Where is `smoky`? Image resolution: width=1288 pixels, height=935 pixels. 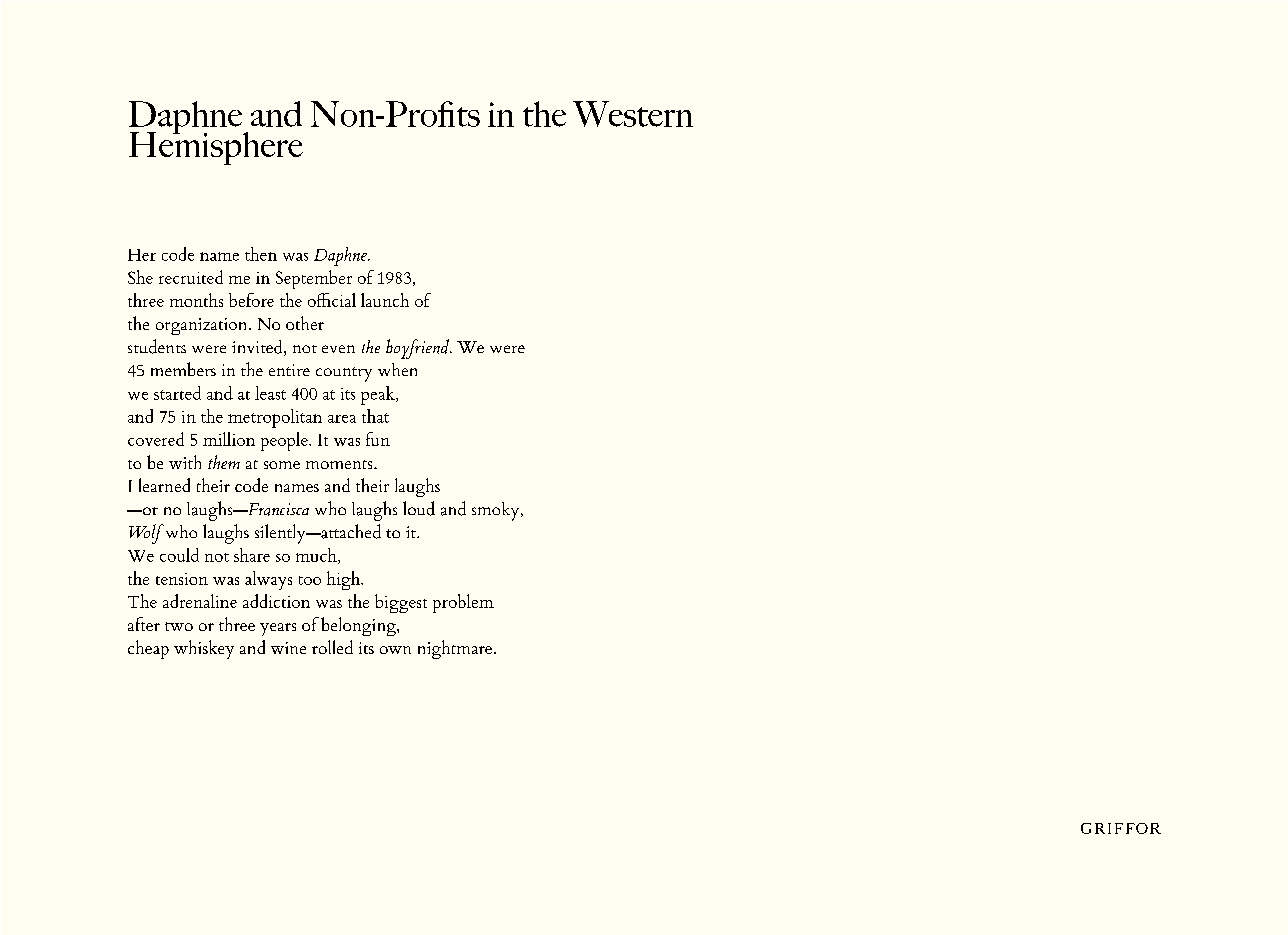
smoky is located at coordinates (497, 511).
